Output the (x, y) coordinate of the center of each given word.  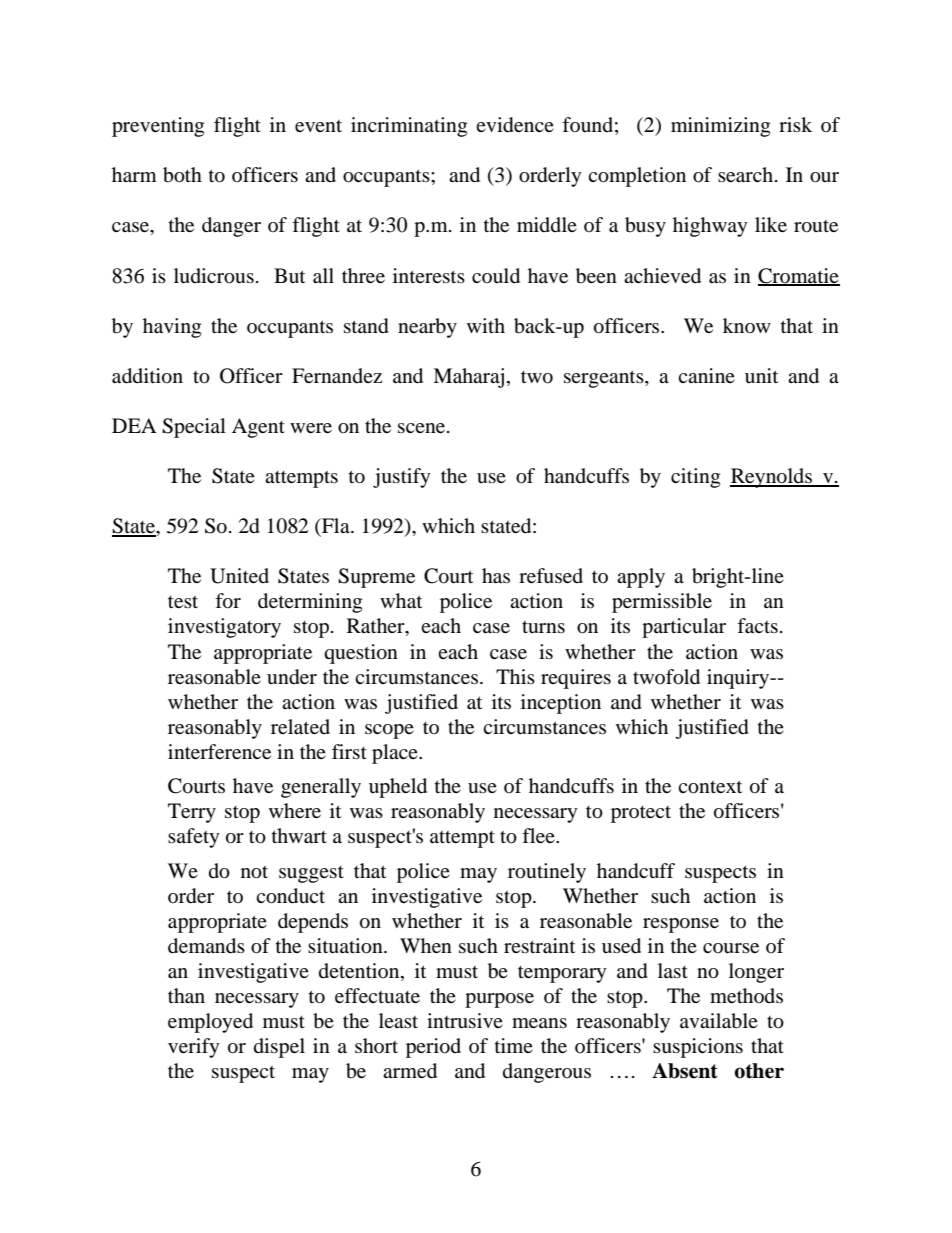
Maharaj (468, 378)
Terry (192, 813)
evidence (515, 125)
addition (147, 376)
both (182, 175)
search (747, 174)
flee (539, 835)
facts (757, 625)
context (710, 787)
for (228, 601)
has (496, 575)
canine (706, 375)
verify (194, 1048)
